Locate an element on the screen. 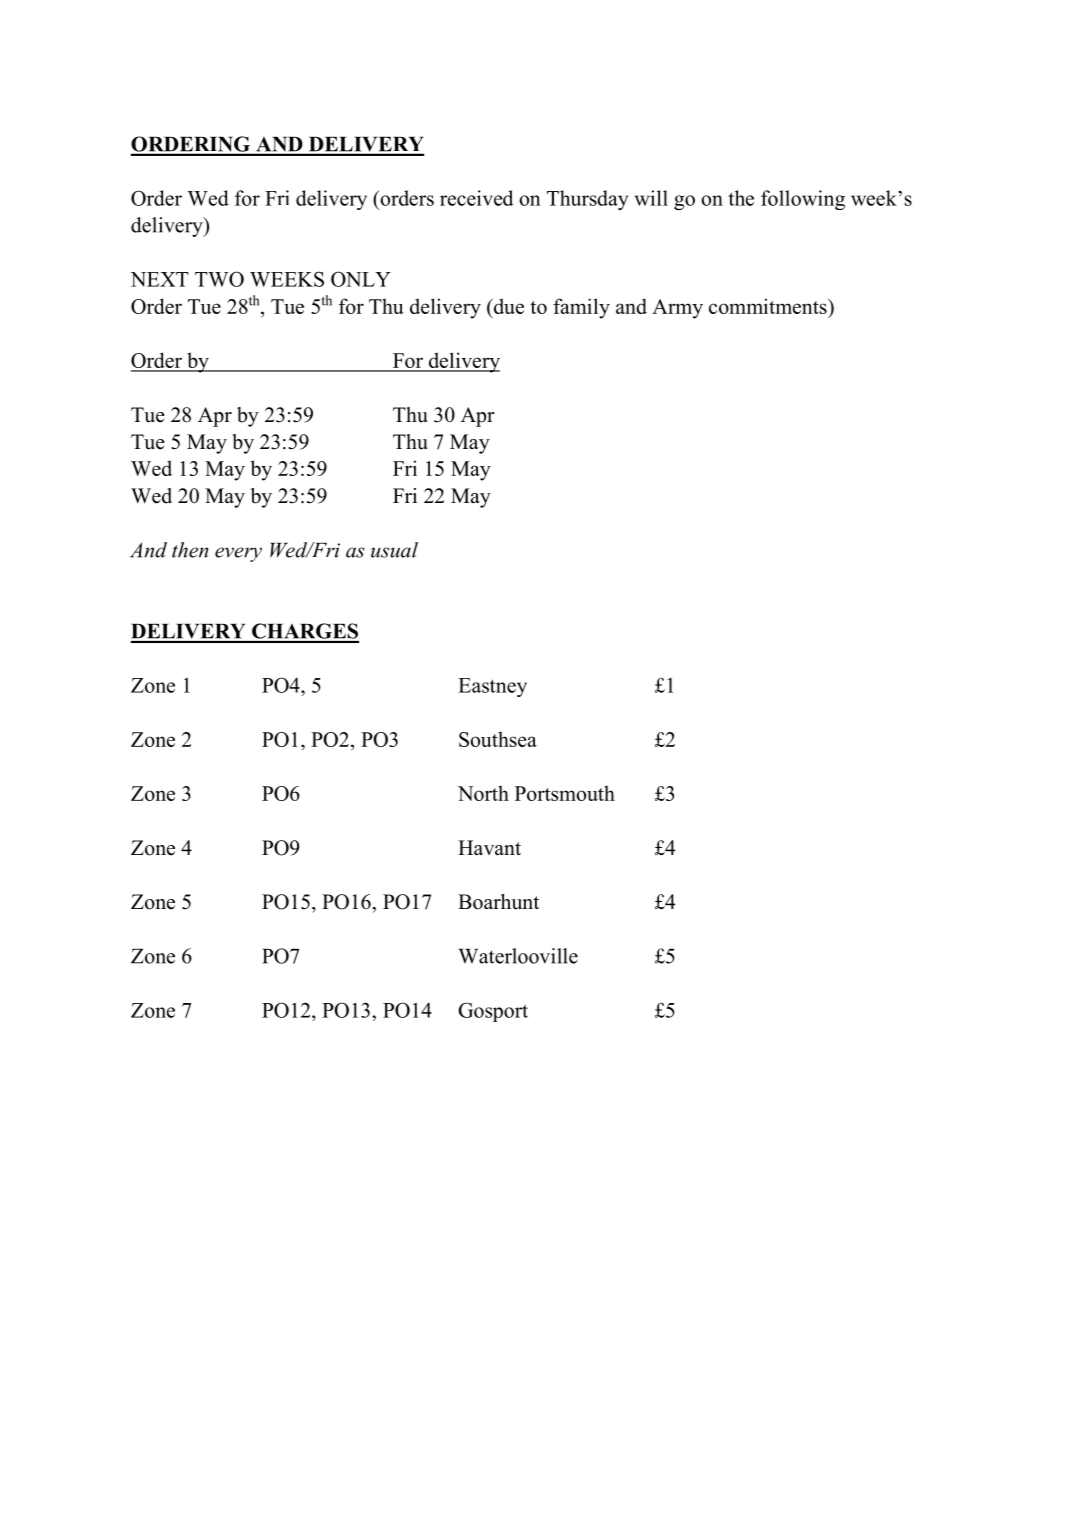  NEXT is located at coordinates (159, 279).
